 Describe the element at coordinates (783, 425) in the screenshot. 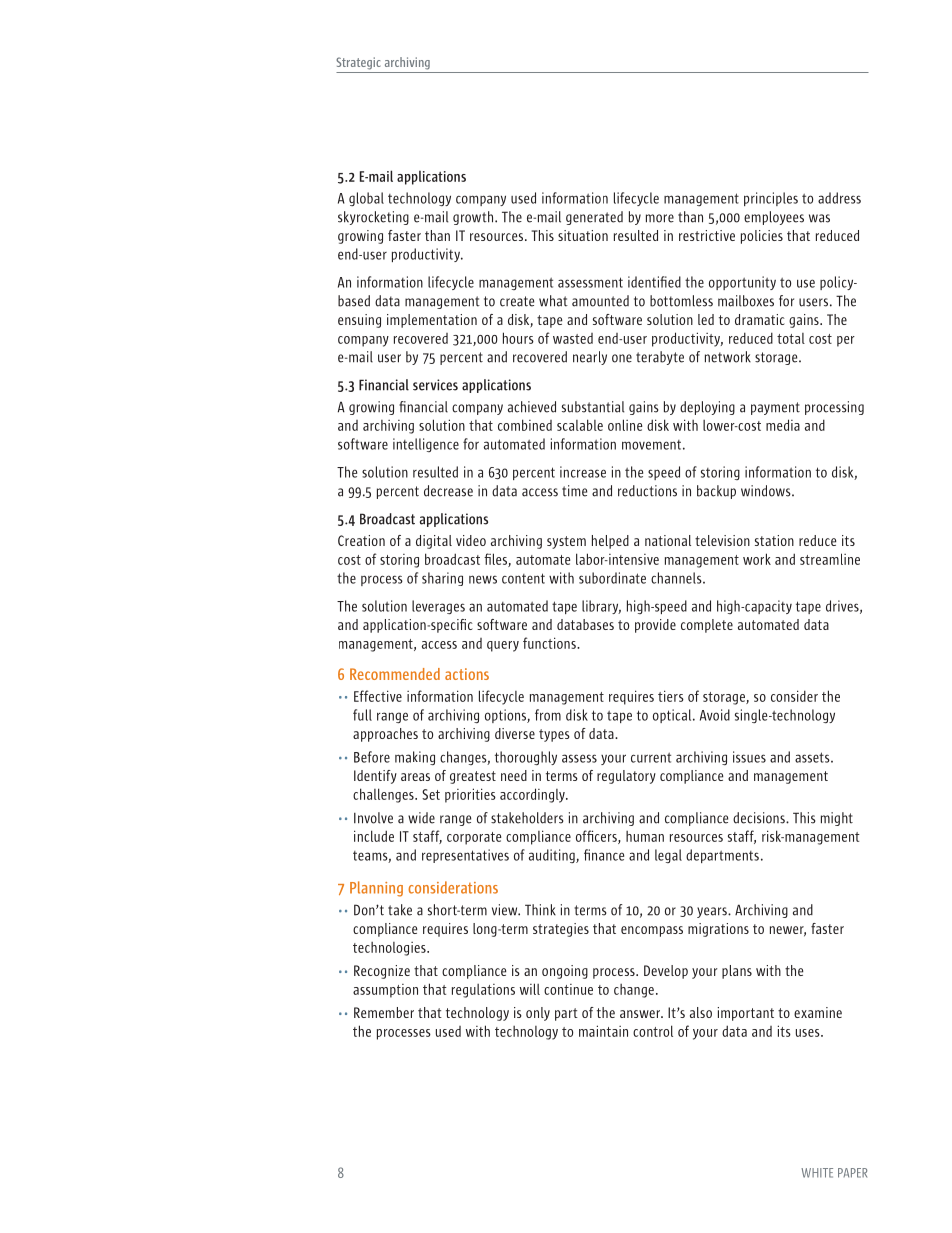

I see `media` at that location.
